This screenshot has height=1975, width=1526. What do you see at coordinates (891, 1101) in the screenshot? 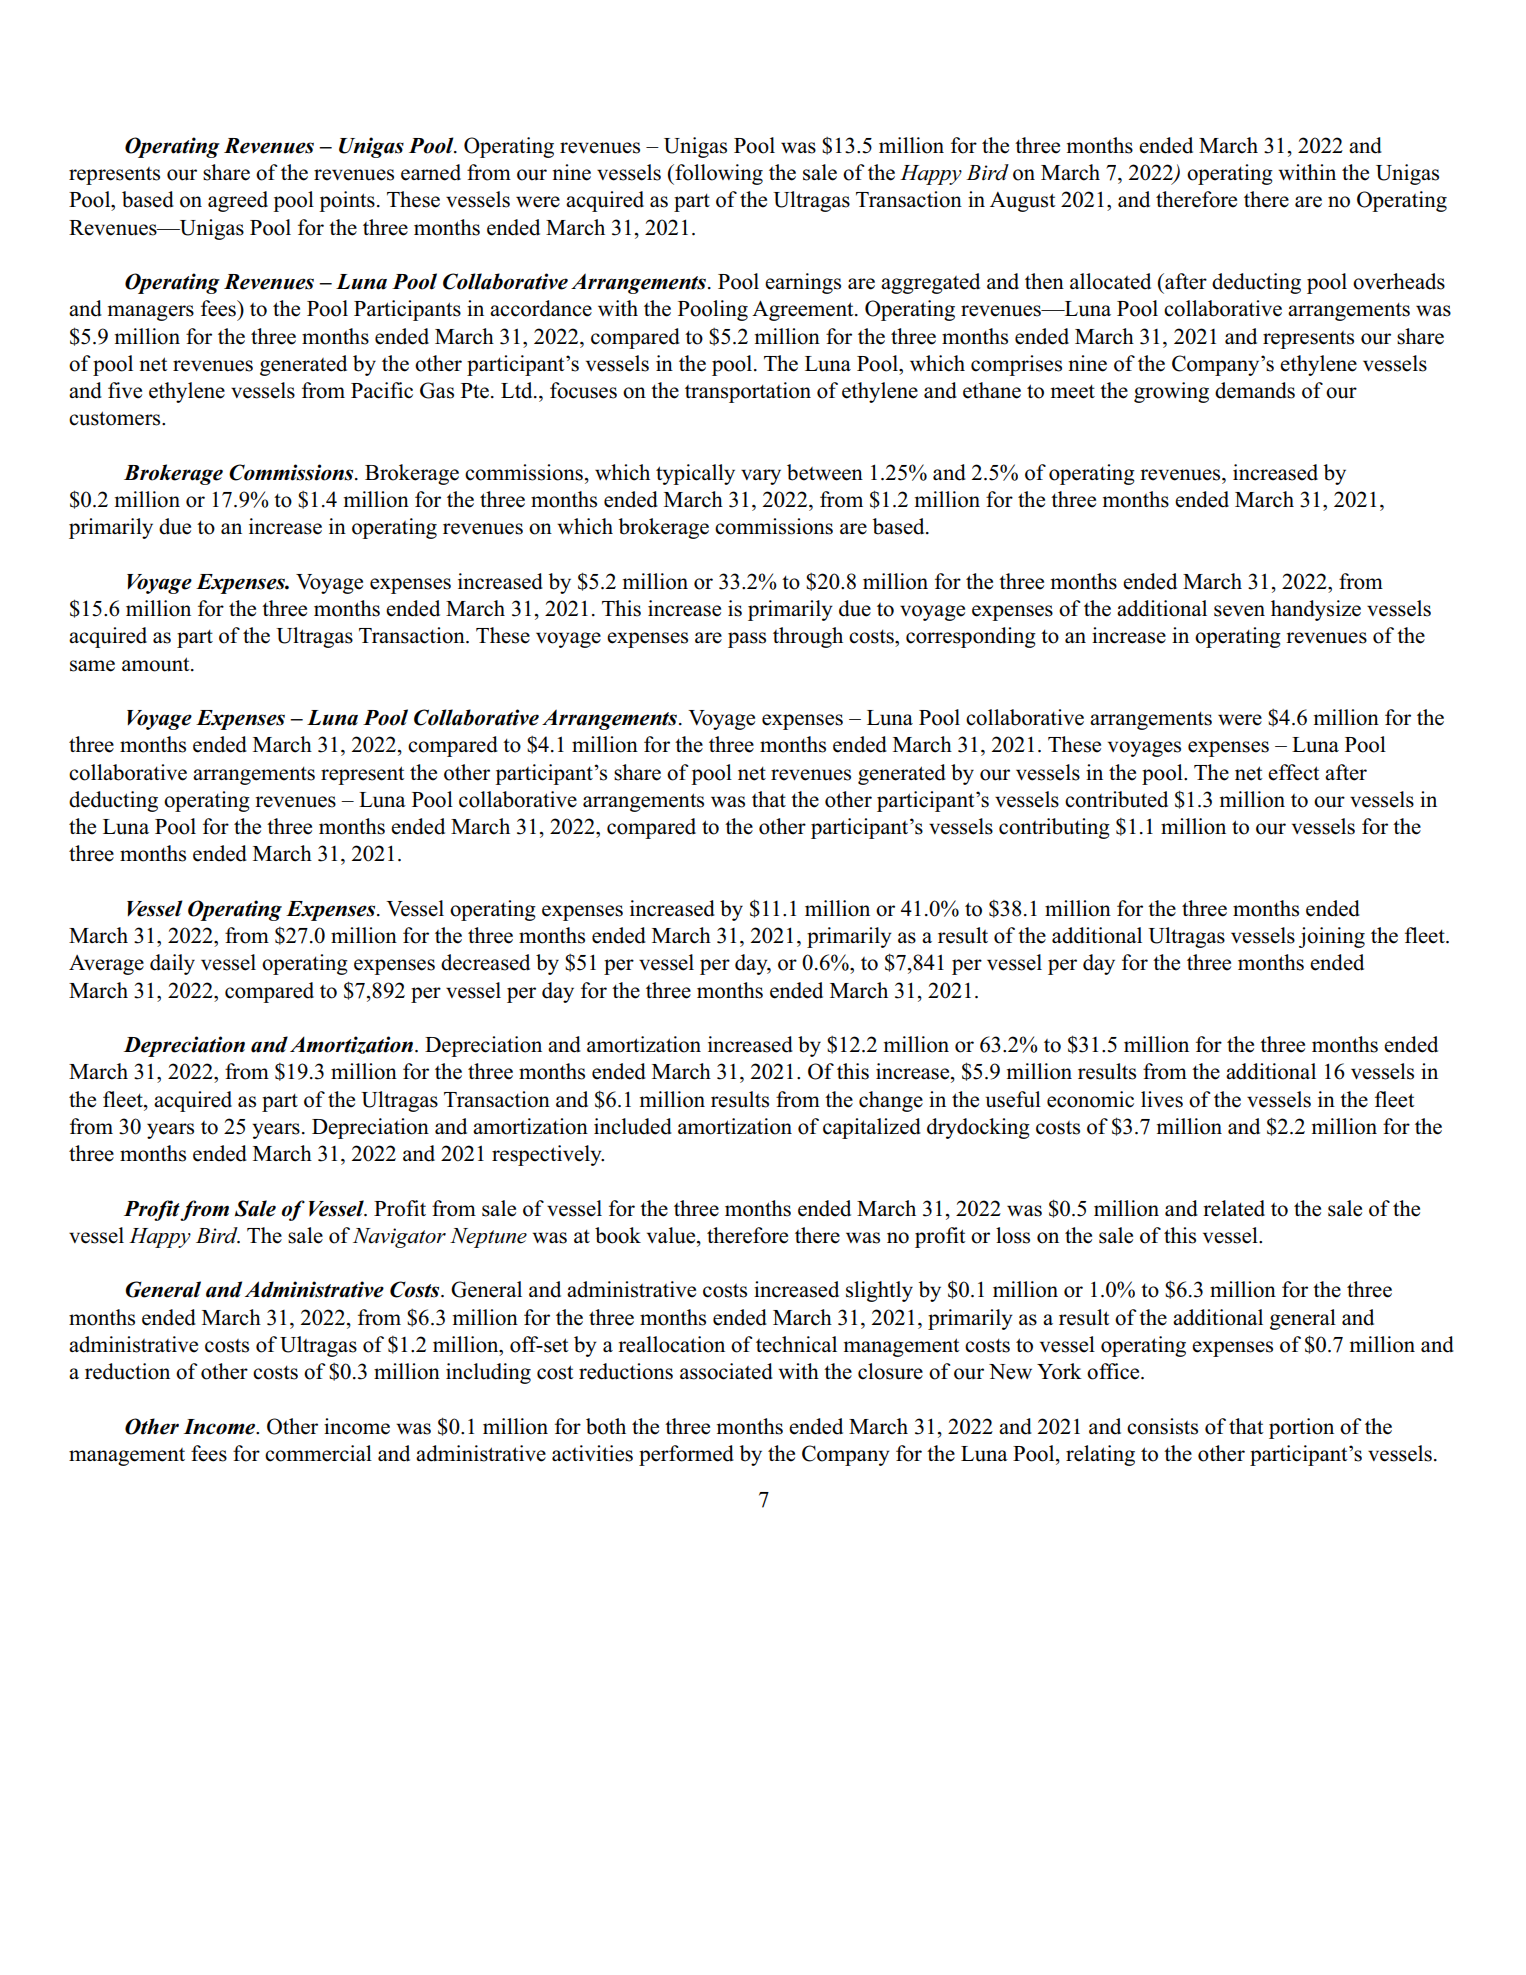
I see `change` at bounding box center [891, 1101].
